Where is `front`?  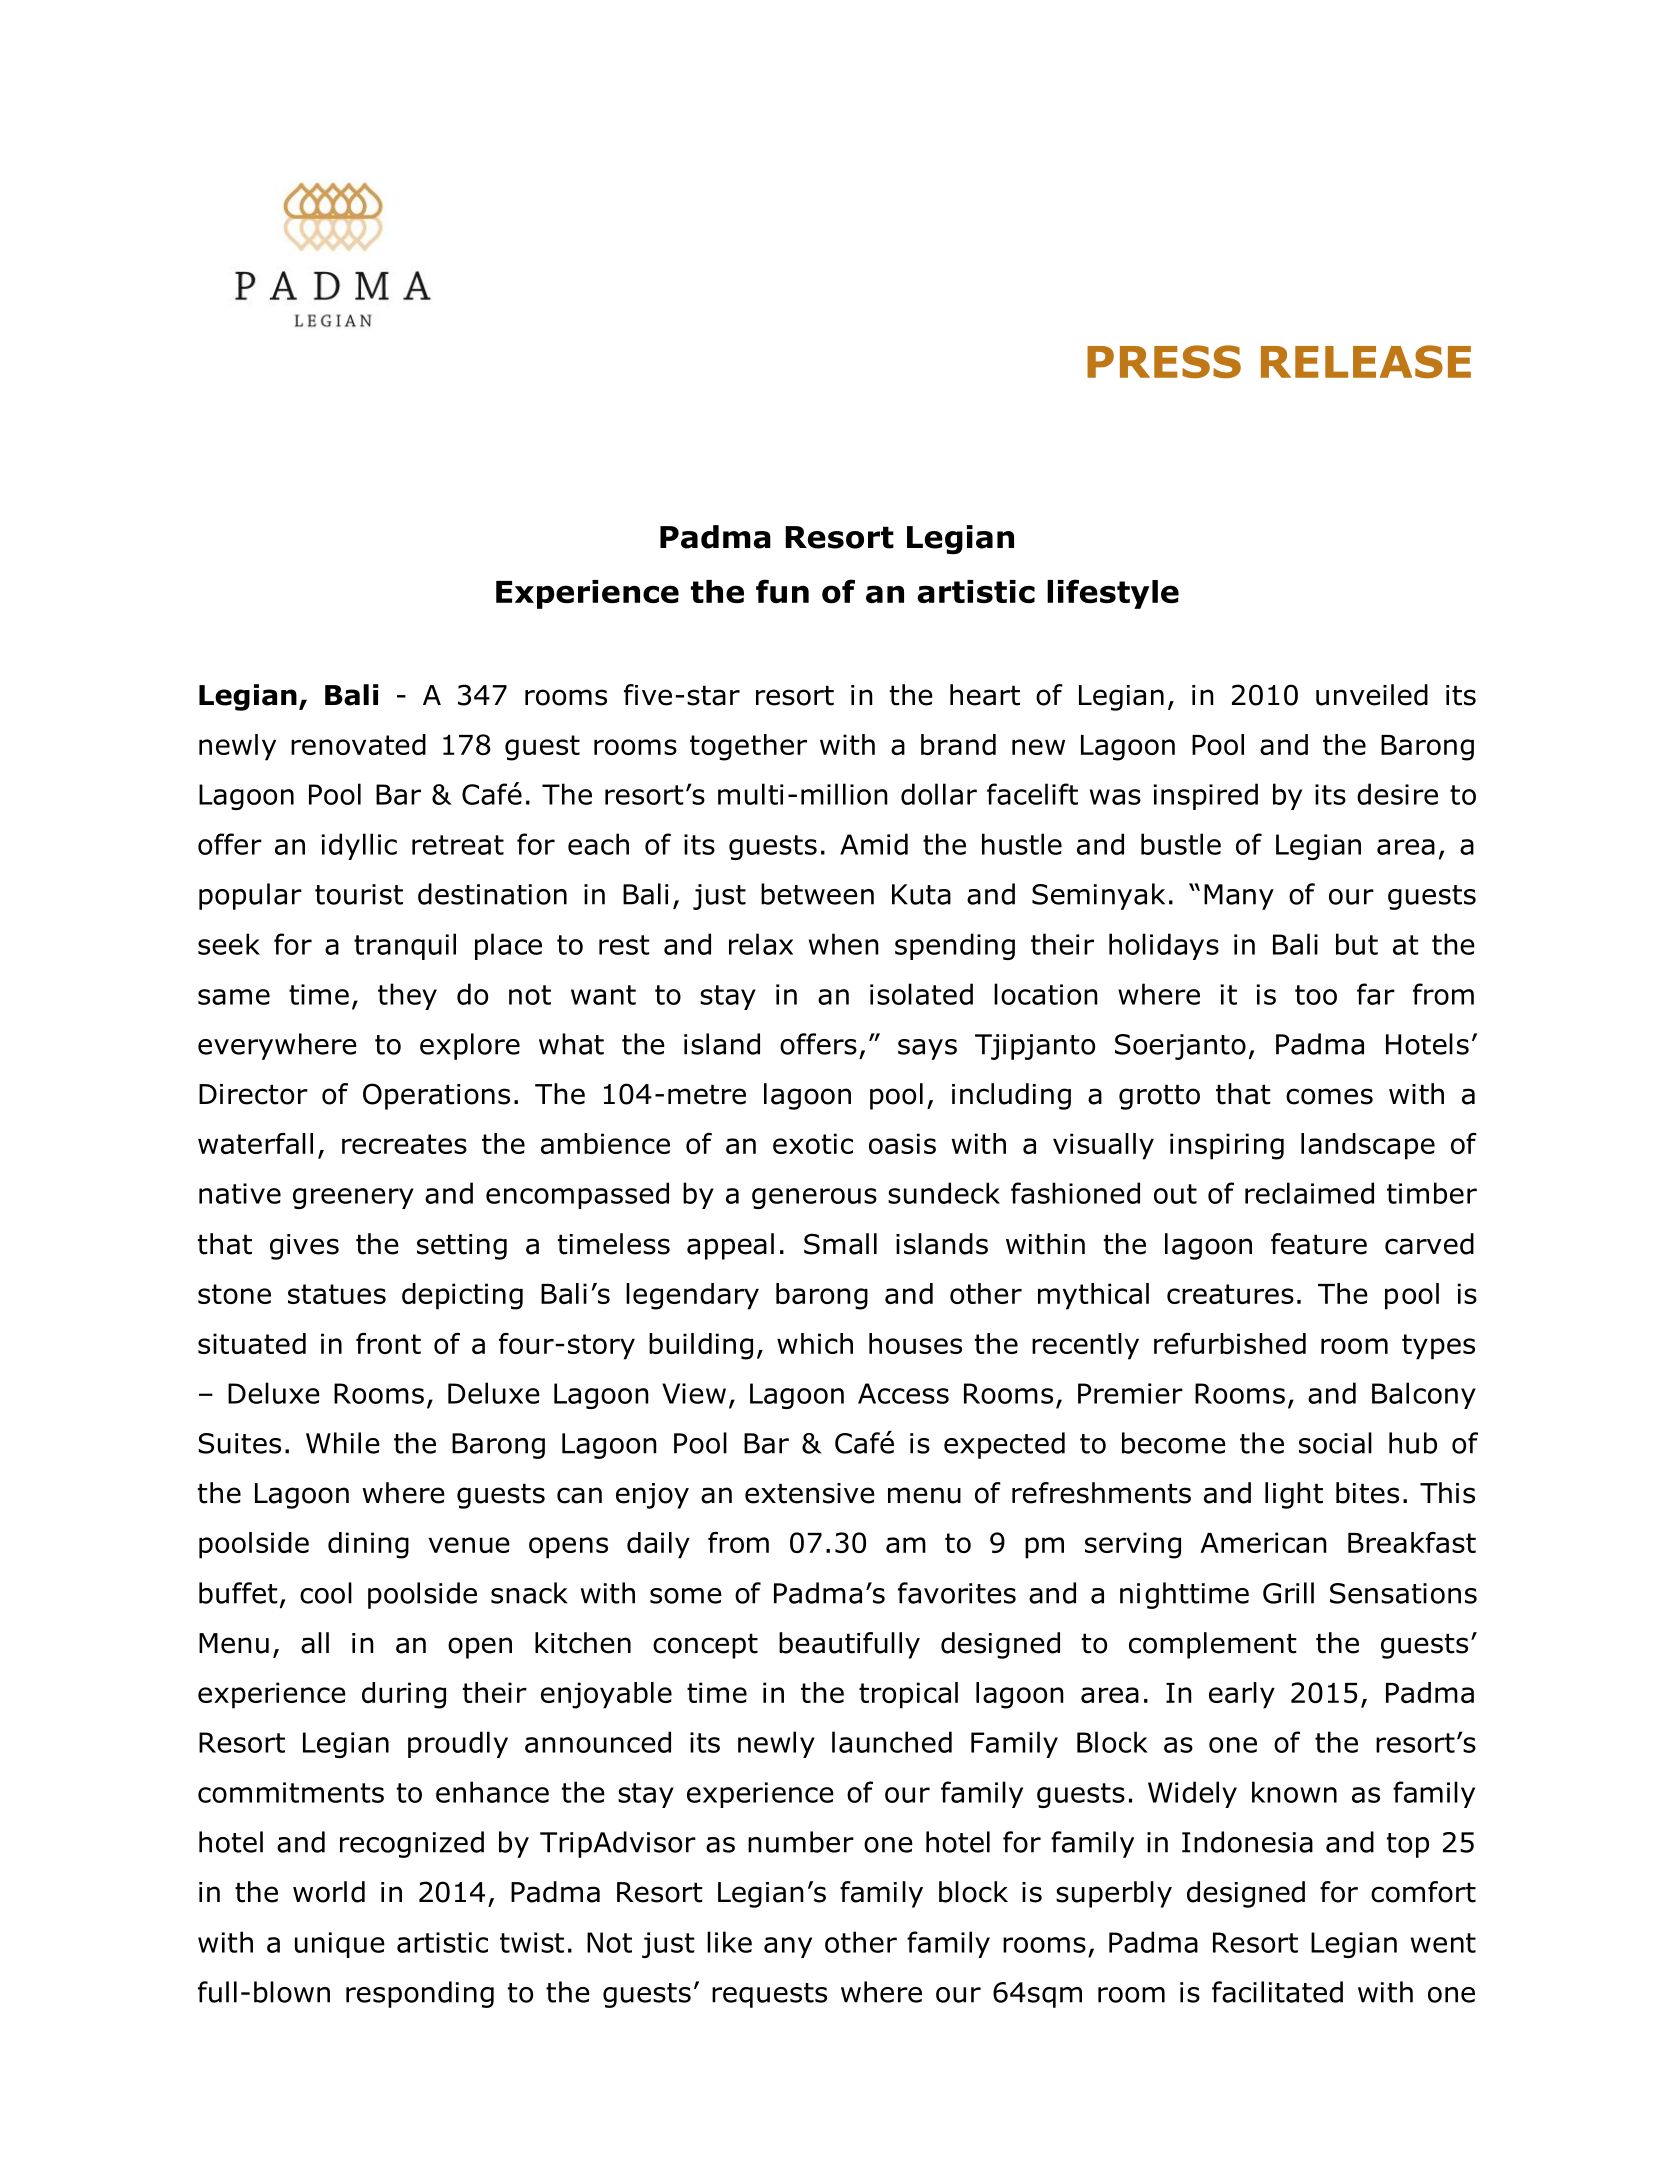 front is located at coordinates (388, 1343).
